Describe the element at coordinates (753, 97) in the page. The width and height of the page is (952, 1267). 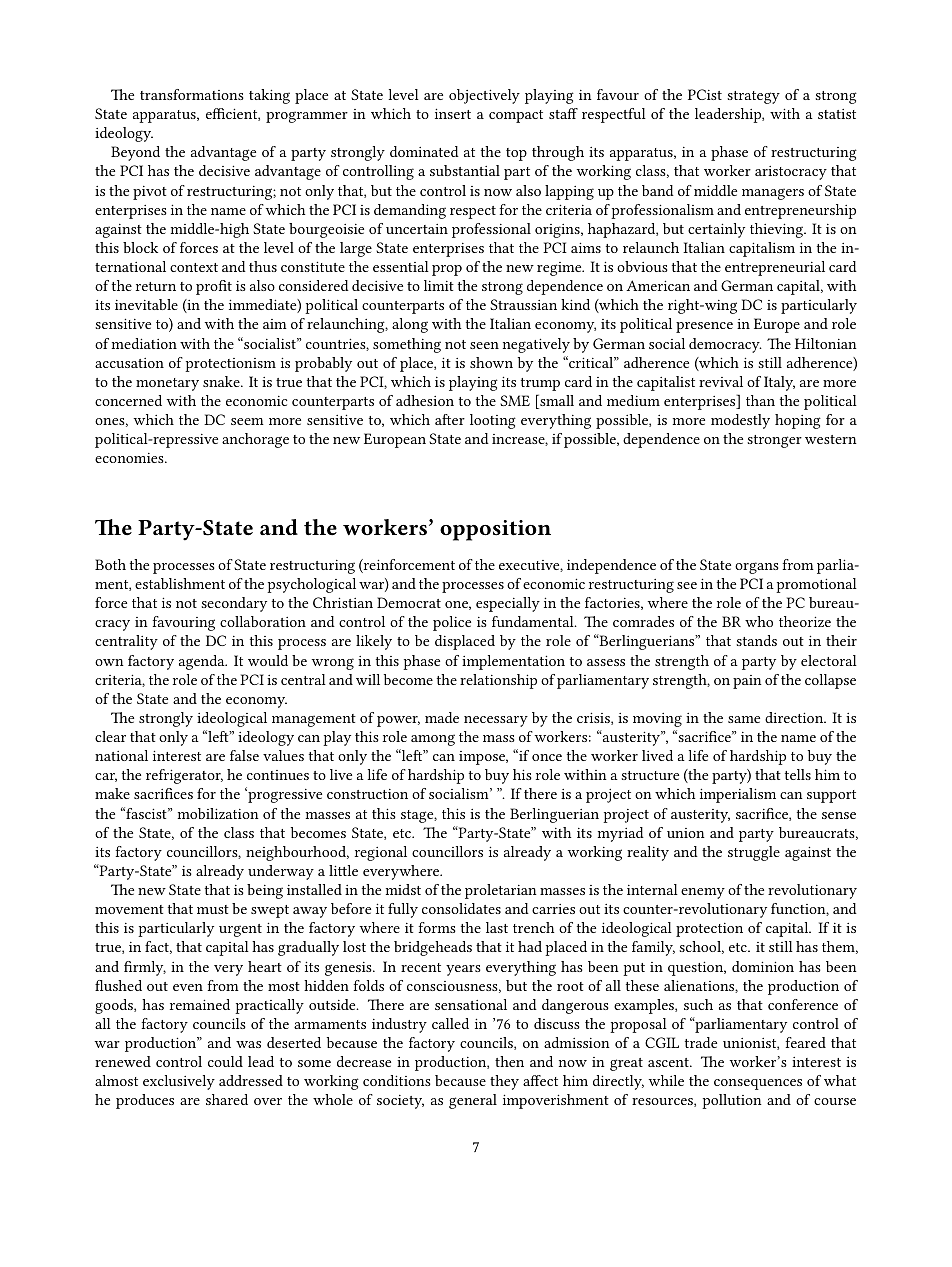
I see `strategy` at that location.
